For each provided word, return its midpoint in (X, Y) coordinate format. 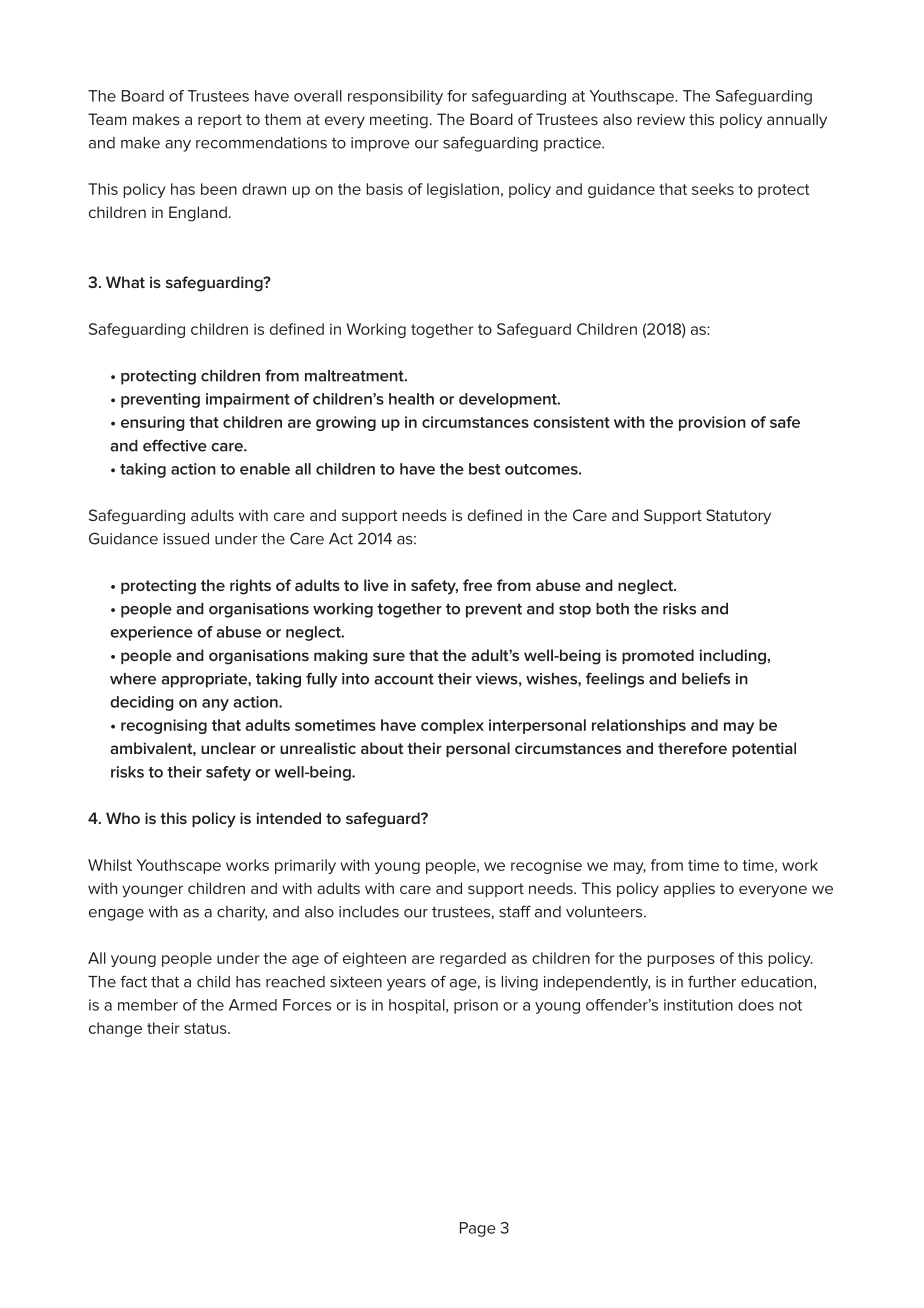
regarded (473, 959)
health (411, 399)
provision (712, 423)
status (206, 1028)
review (661, 119)
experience (151, 633)
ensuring (153, 423)
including (733, 657)
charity (242, 913)
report (220, 121)
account (404, 679)
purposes (681, 961)
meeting (399, 121)
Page (478, 1229)
